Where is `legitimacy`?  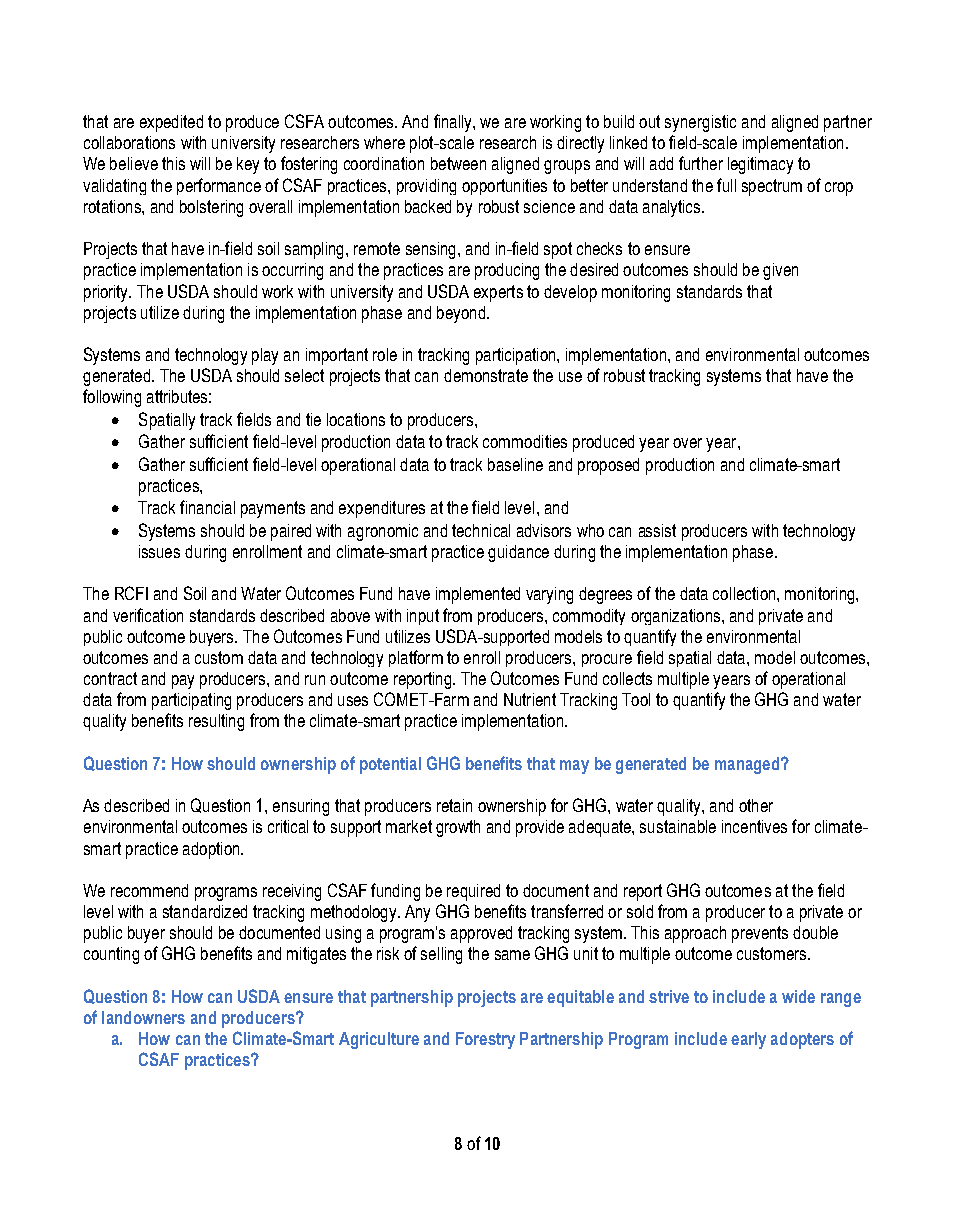
legitimacy is located at coordinates (760, 165).
